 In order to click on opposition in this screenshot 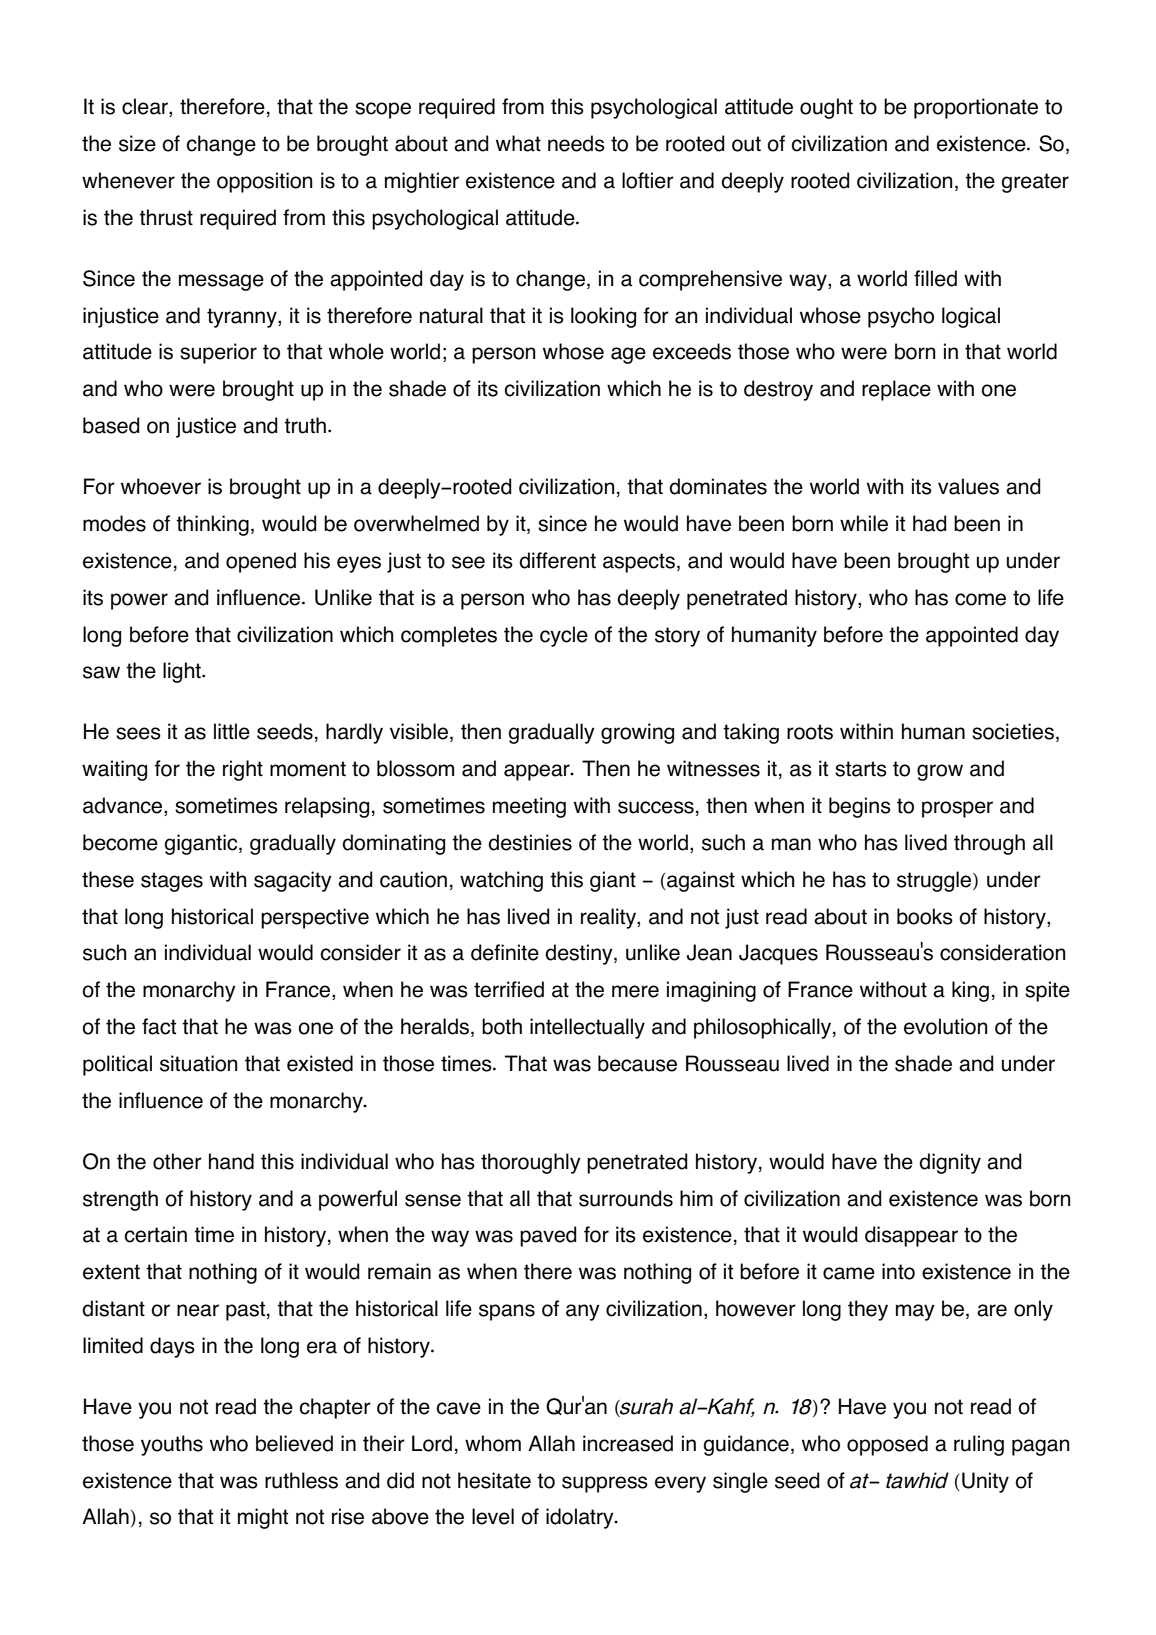, I will do `click(265, 182)`.
